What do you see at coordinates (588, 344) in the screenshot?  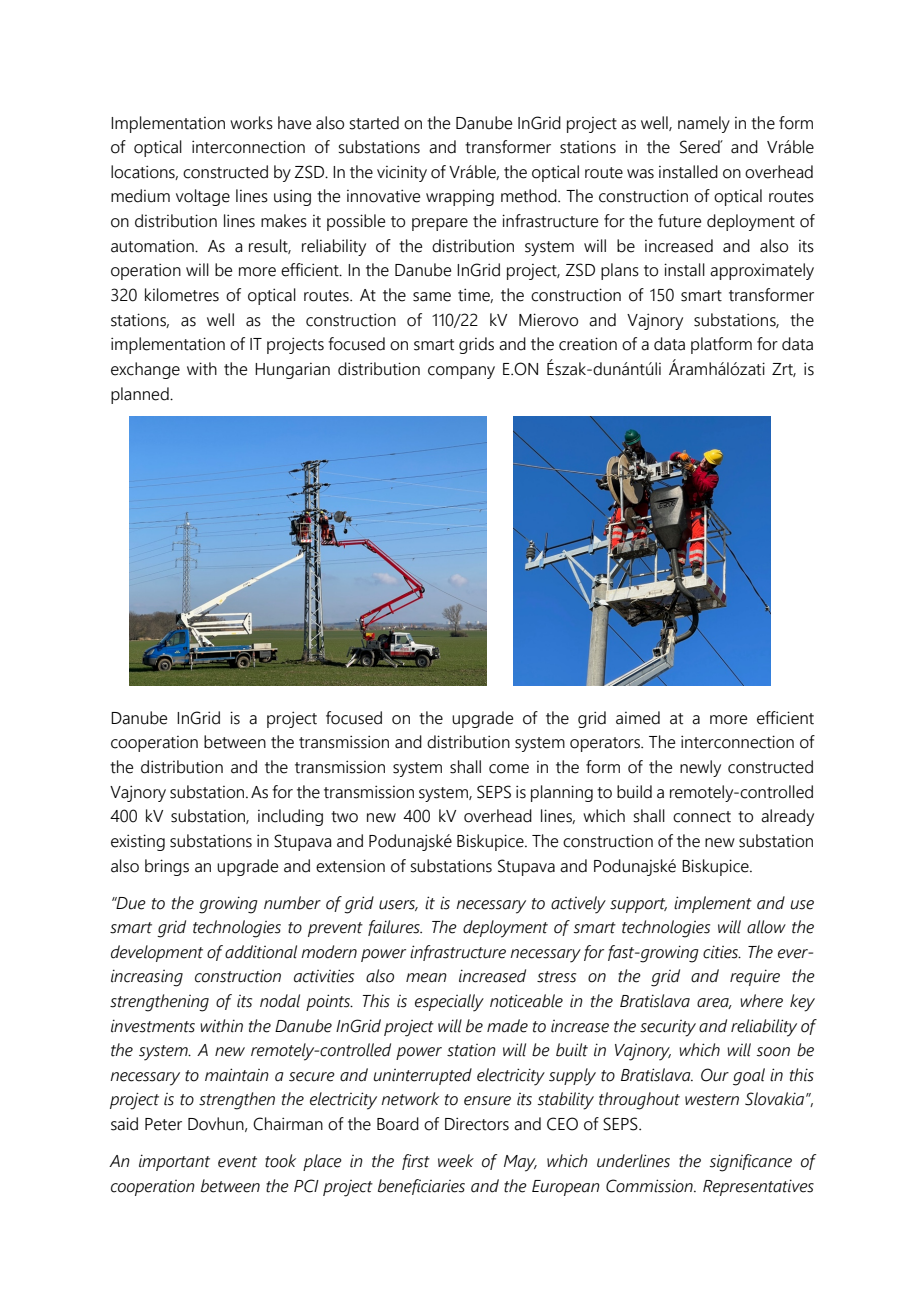 I see `creation` at bounding box center [588, 344].
